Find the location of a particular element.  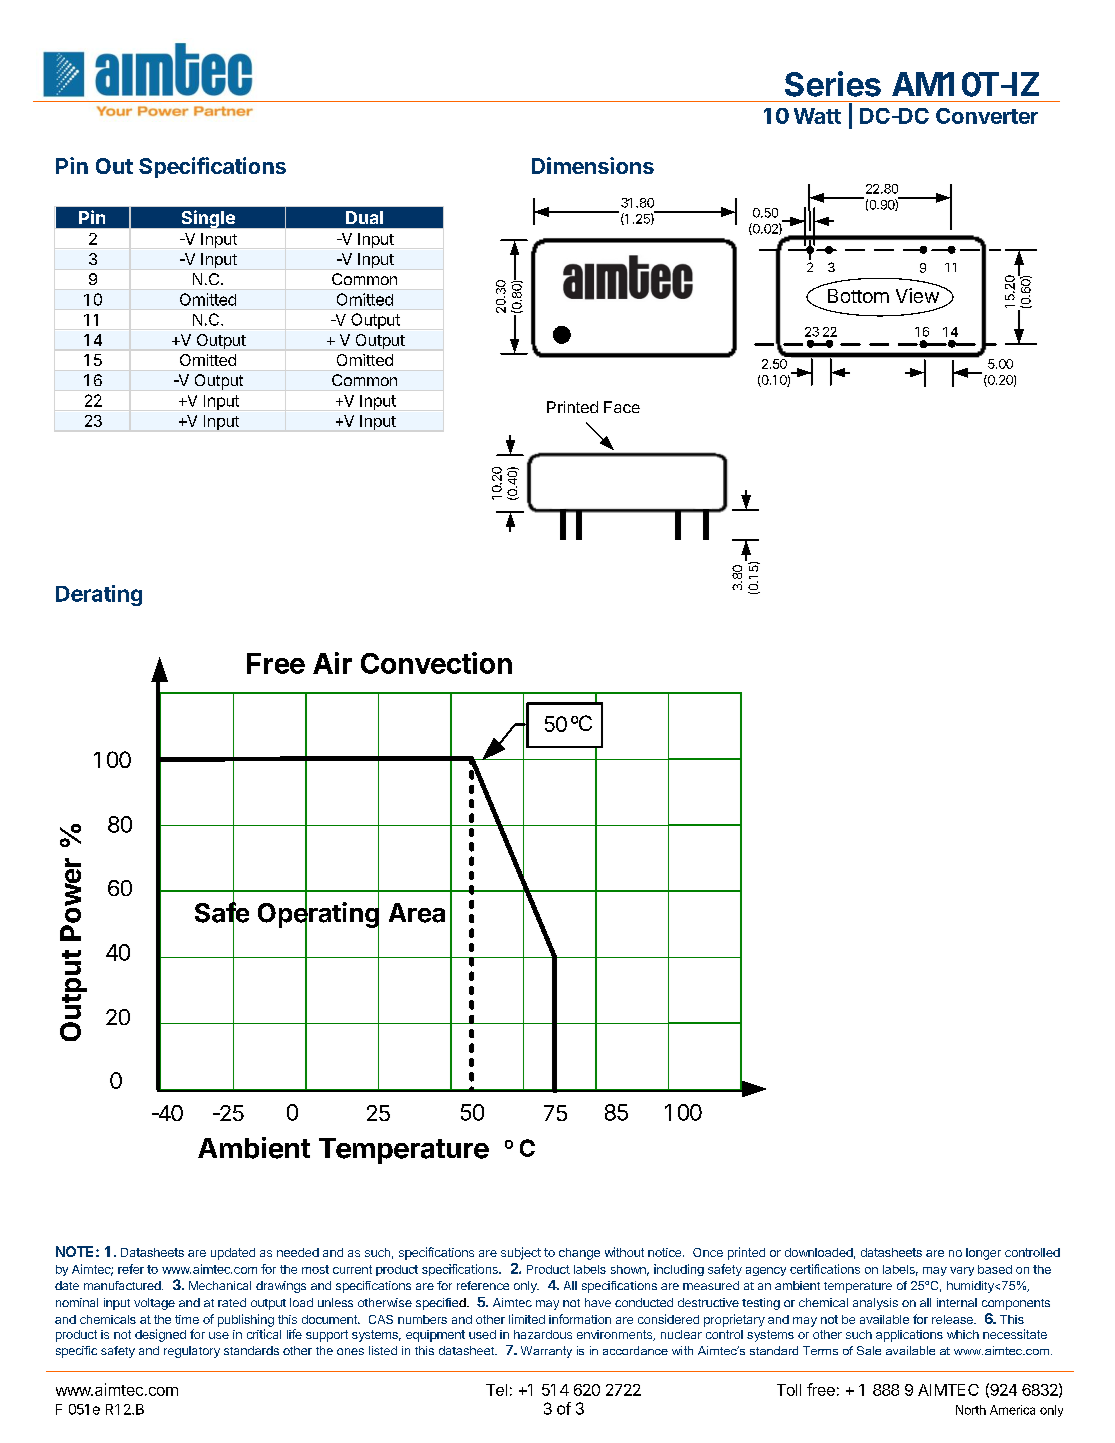

Face is located at coordinates (622, 407).
